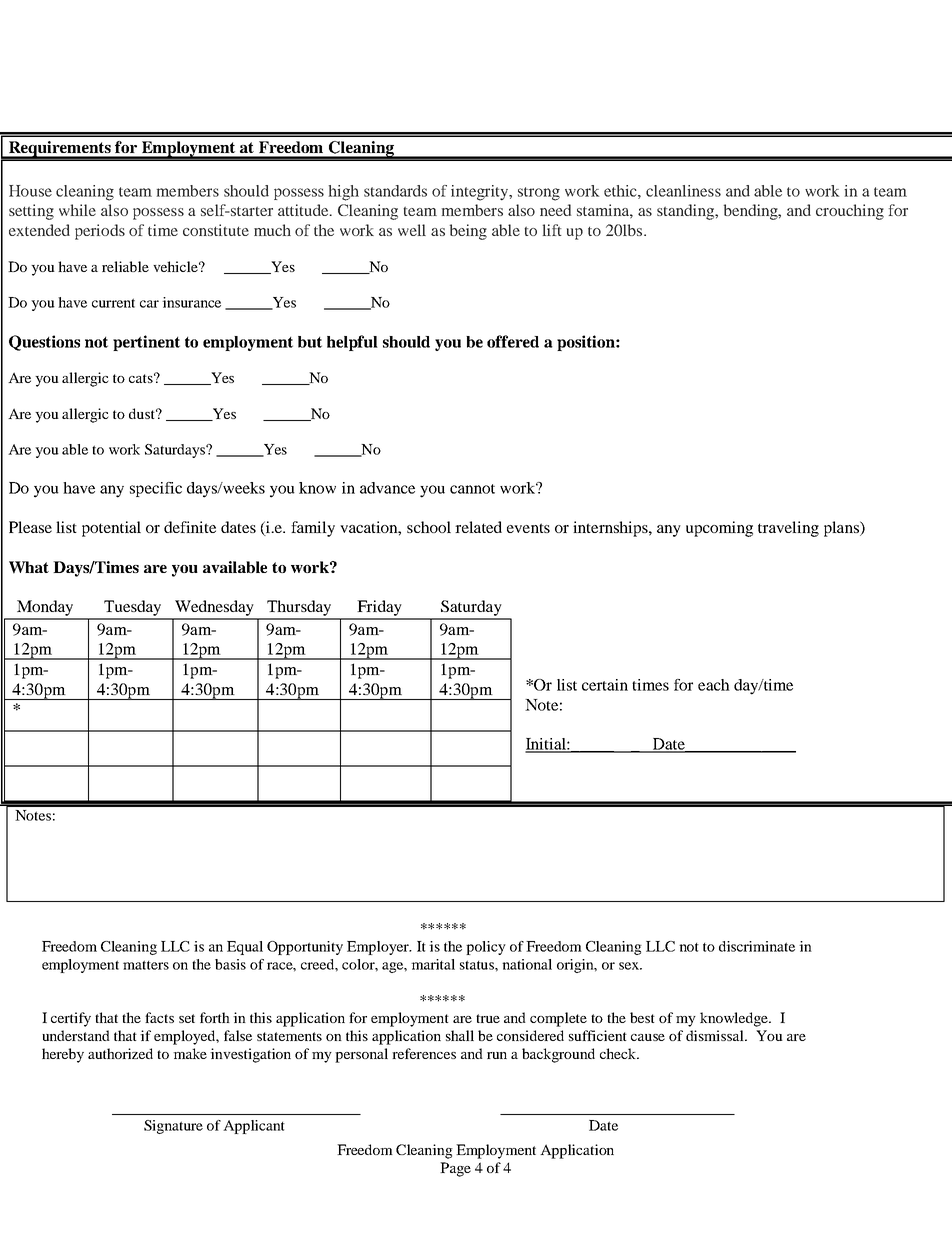 The width and height of the screenshot is (952, 1233). Describe the element at coordinates (757, 946) in the screenshot. I see `discriminate` at that location.
